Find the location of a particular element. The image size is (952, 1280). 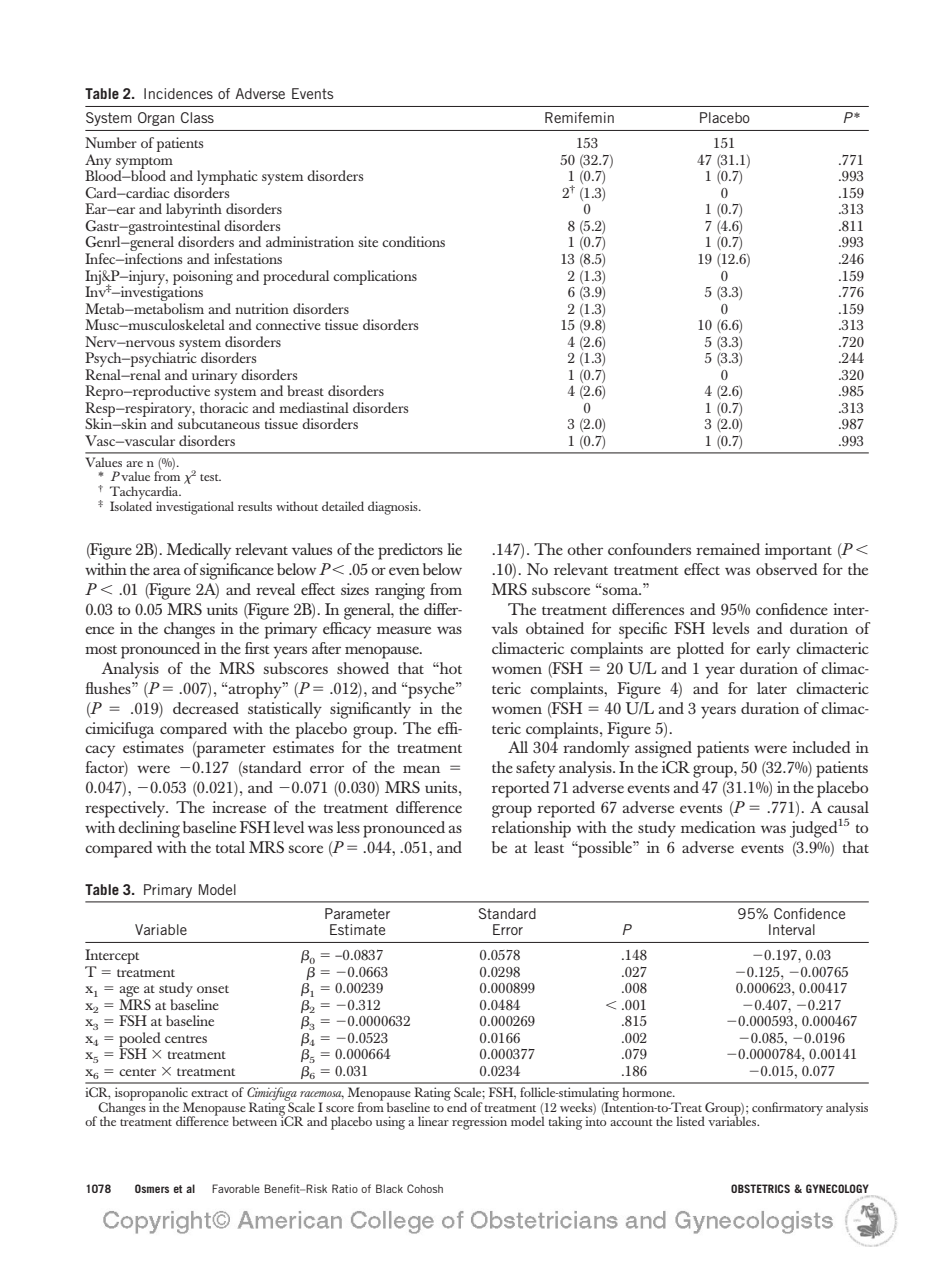

conditions is located at coordinates (413, 241).
